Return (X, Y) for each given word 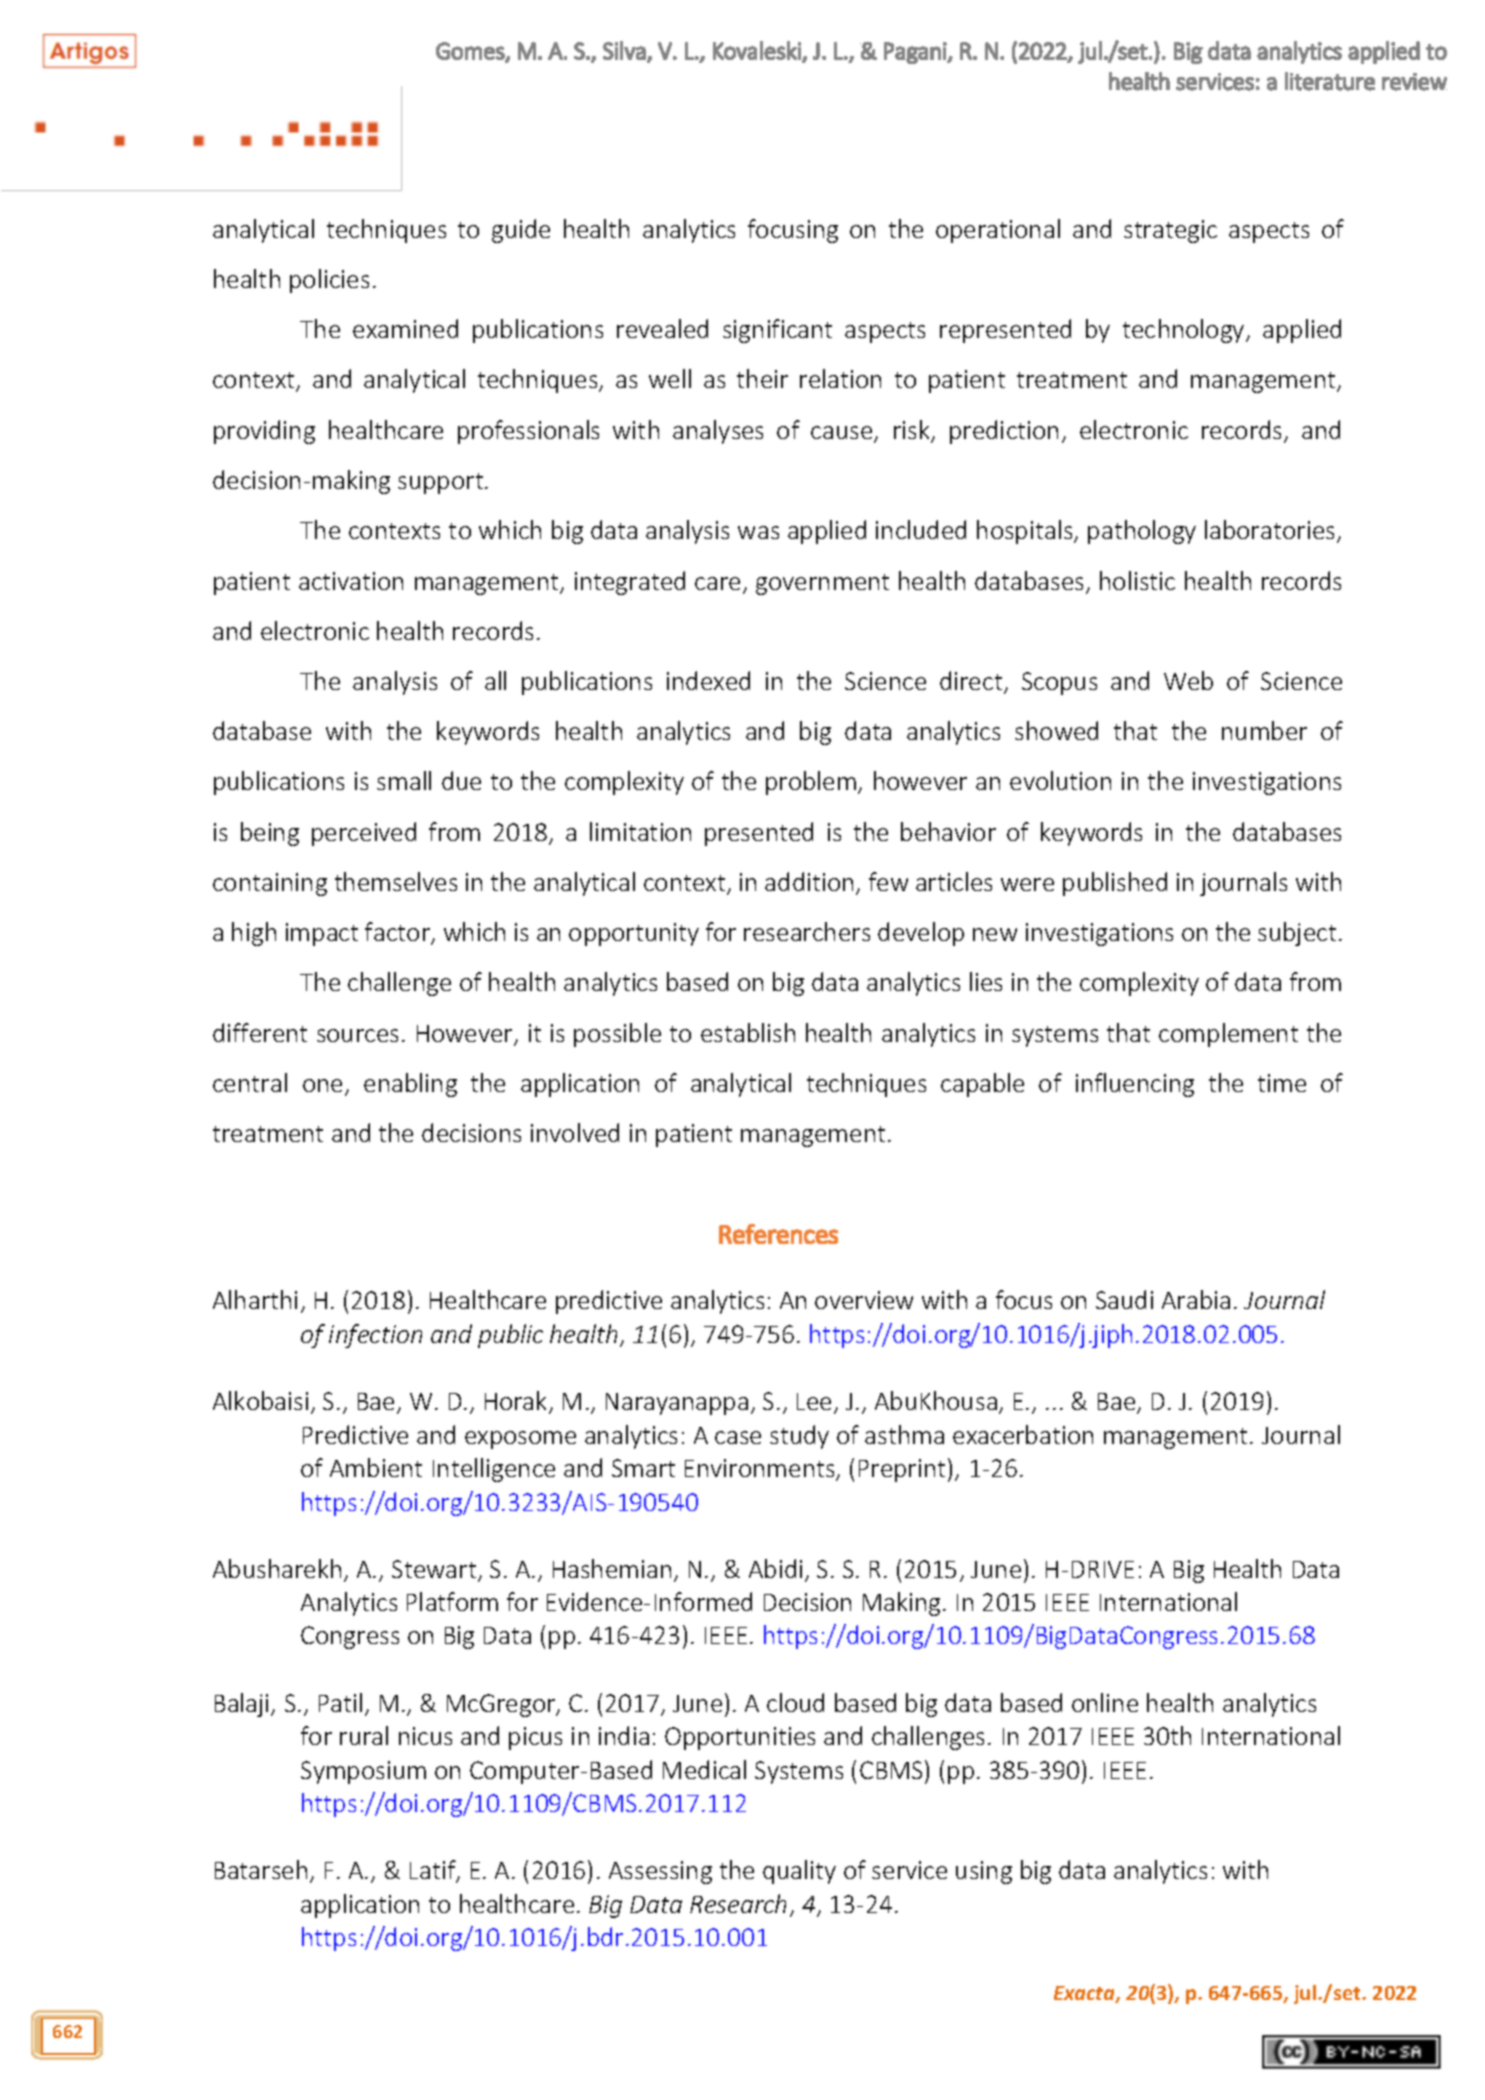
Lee (814, 1401)
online (1105, 1702)
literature (1330, 81)
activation (351, 581)
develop (921, 934)
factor (399, 933)
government (822, 584)
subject (1297, 934)
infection (375, 1336)
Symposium (363, 1772)
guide (521, 231)
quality (799, 1872)
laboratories (1271, 531)
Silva (624, 50)
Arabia (1196, 1299)
